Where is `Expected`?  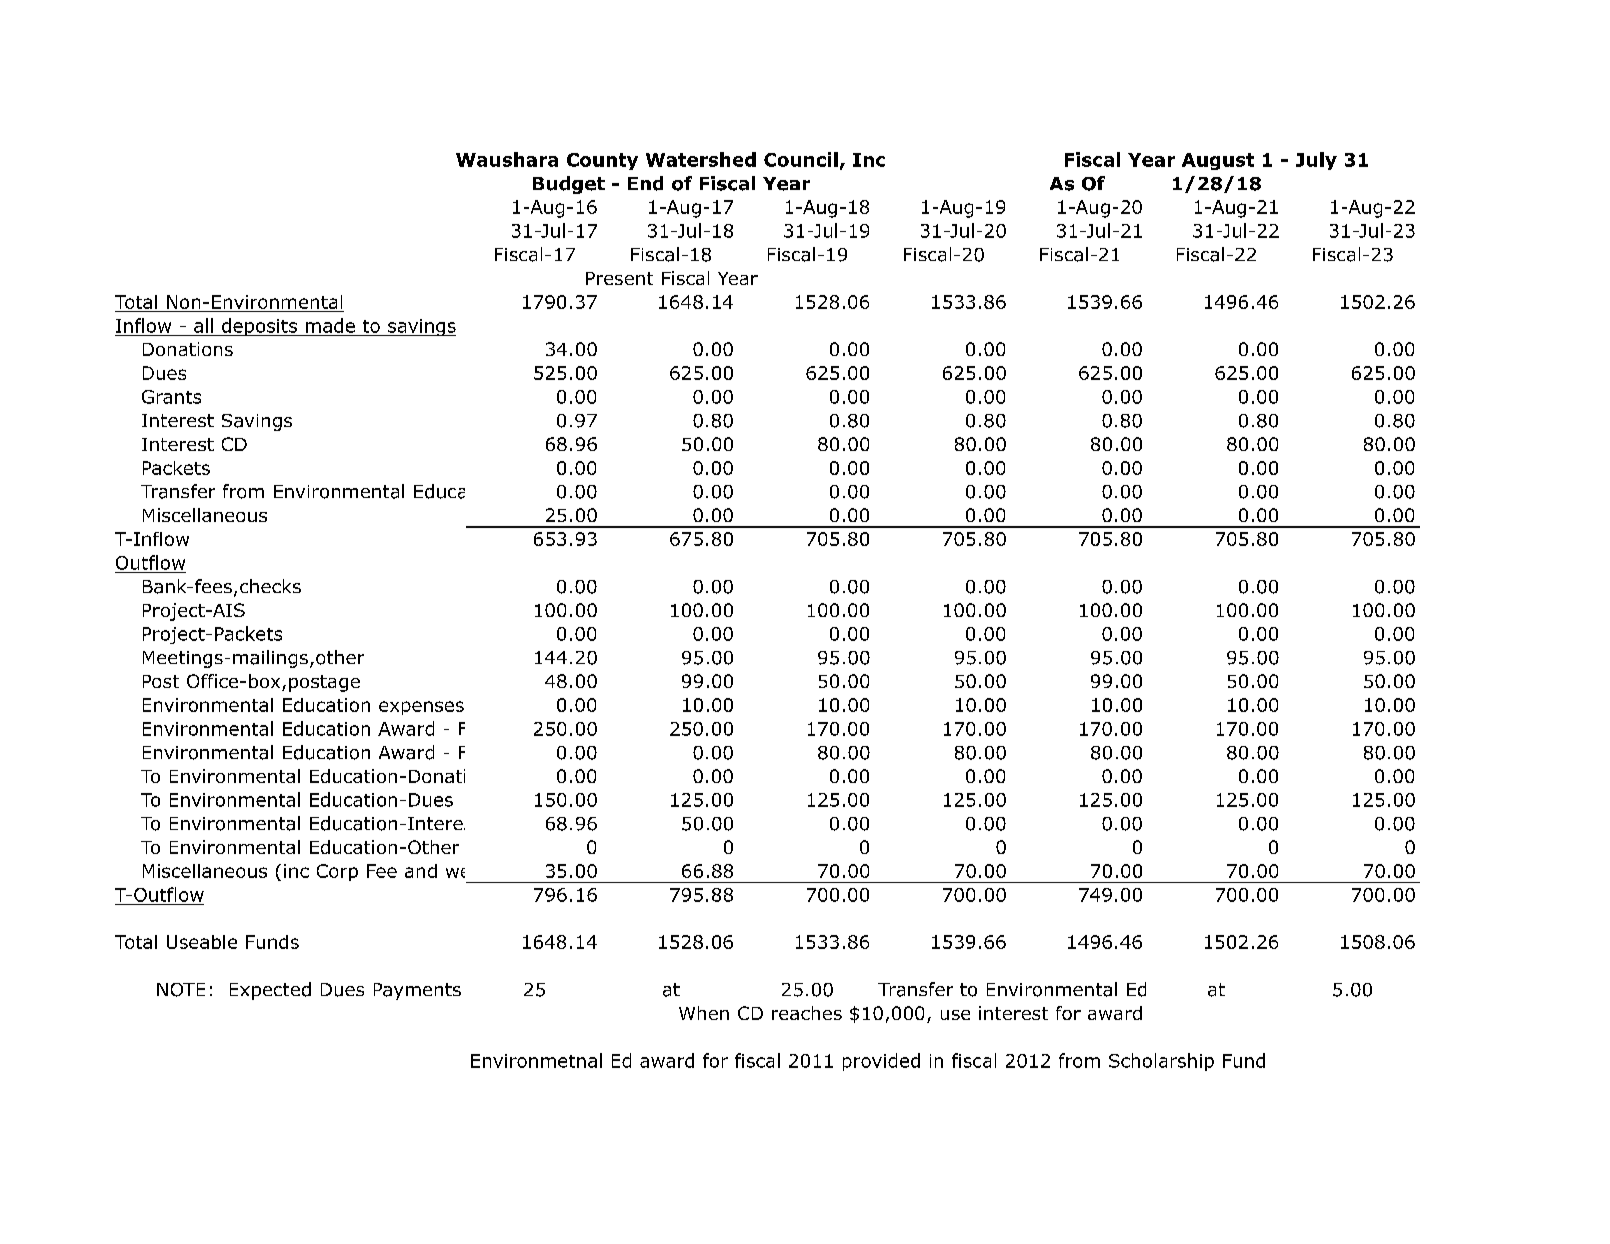
Expected is located at coordinates (270, 991).
